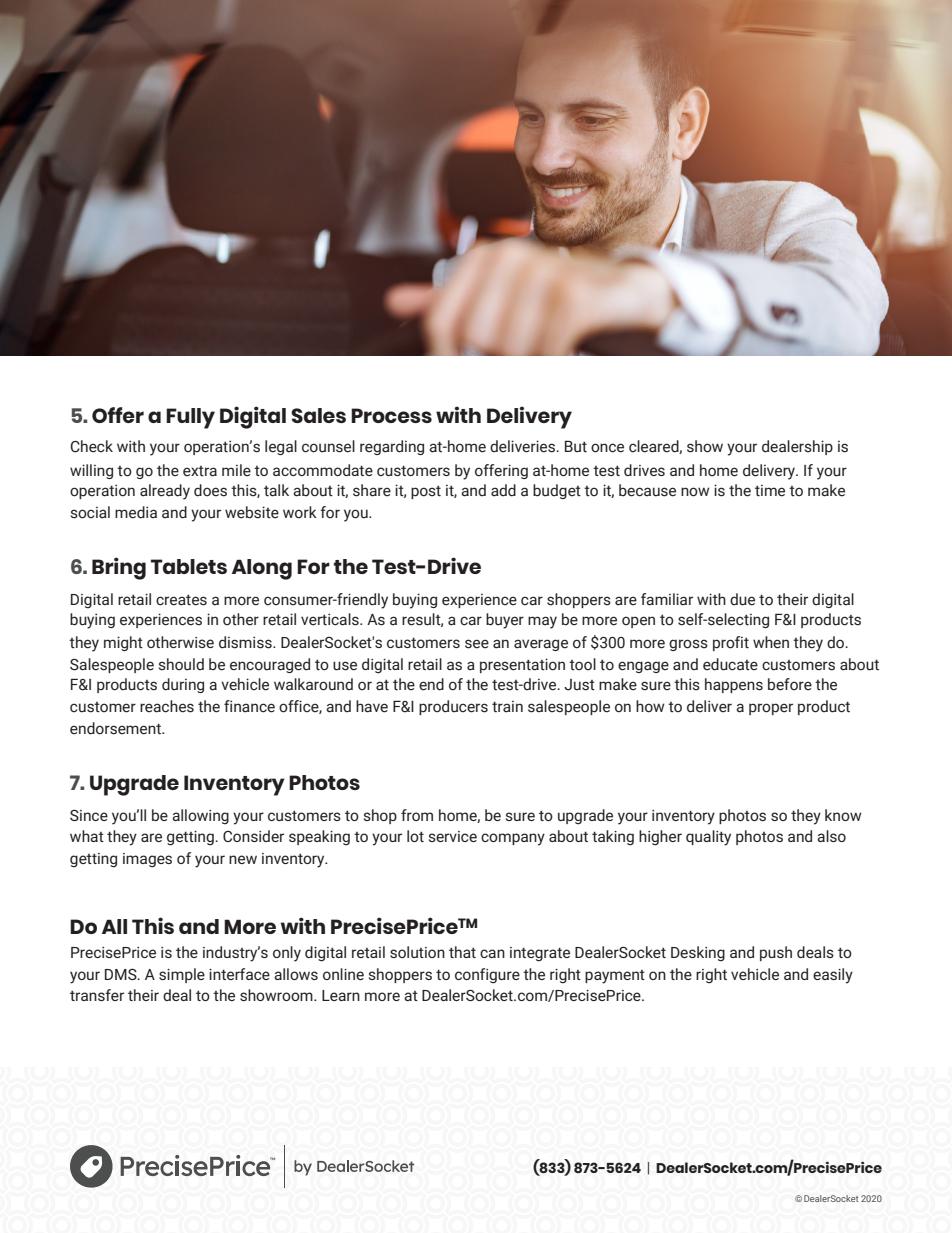 This document has height=1233, width=952. What do you see at coordinates (453, 707) in the document?
I see `producers` at bounding box center [453, 707].
